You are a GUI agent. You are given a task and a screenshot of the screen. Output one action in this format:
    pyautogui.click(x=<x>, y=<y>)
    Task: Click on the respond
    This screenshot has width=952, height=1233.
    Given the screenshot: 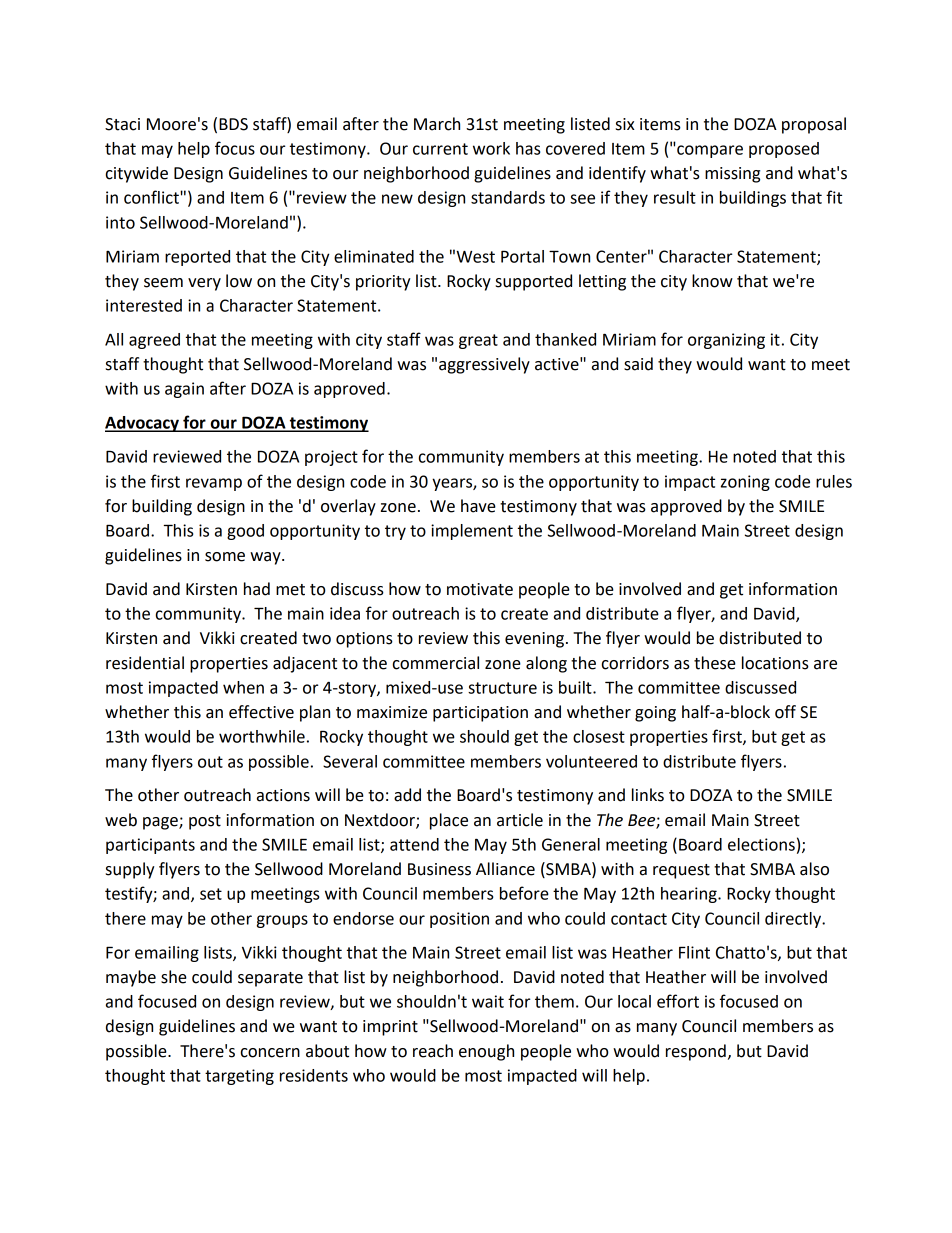 What is the action you would take?
    pyautogui.click(x=696, y=1052)
